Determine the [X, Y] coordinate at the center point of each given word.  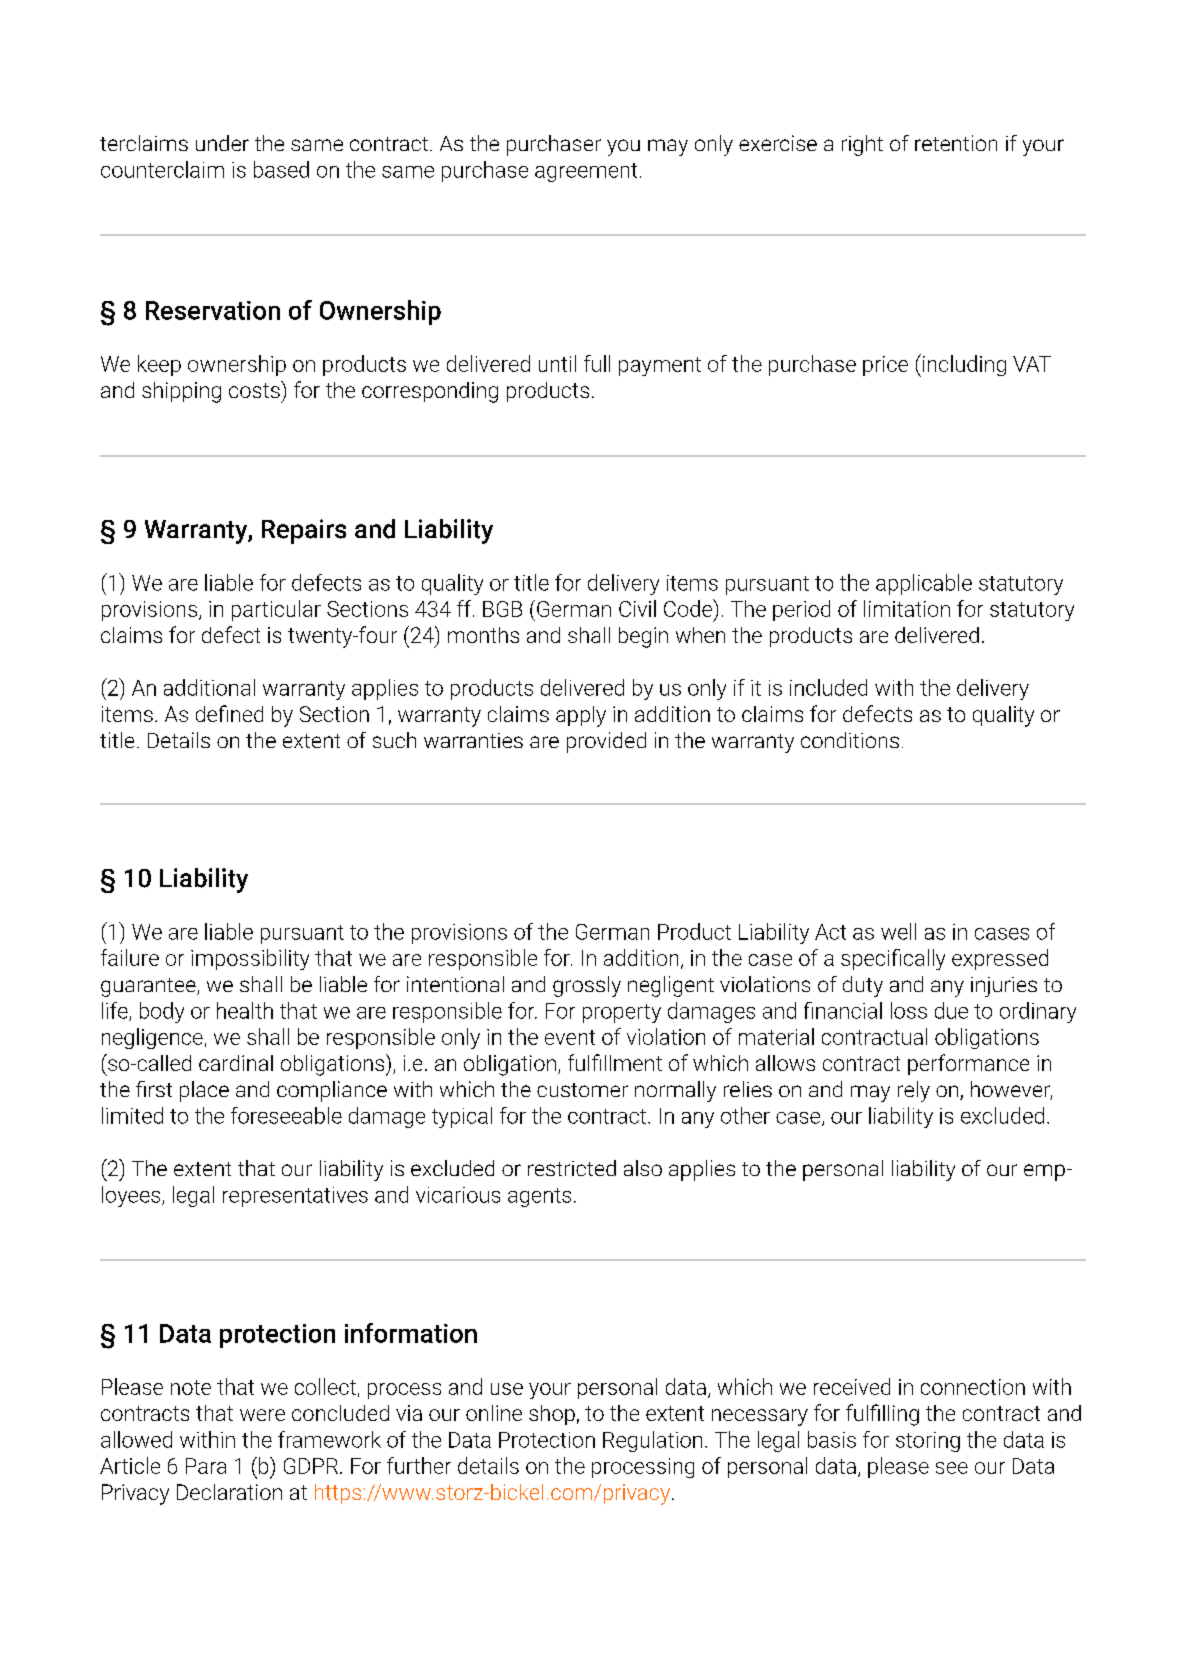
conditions [850, 740]
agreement [586, 172]
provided [606, 742]
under [222, 143]
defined [229, 713]
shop [552, 1415]
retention [956, 143]
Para [206, 1466]
